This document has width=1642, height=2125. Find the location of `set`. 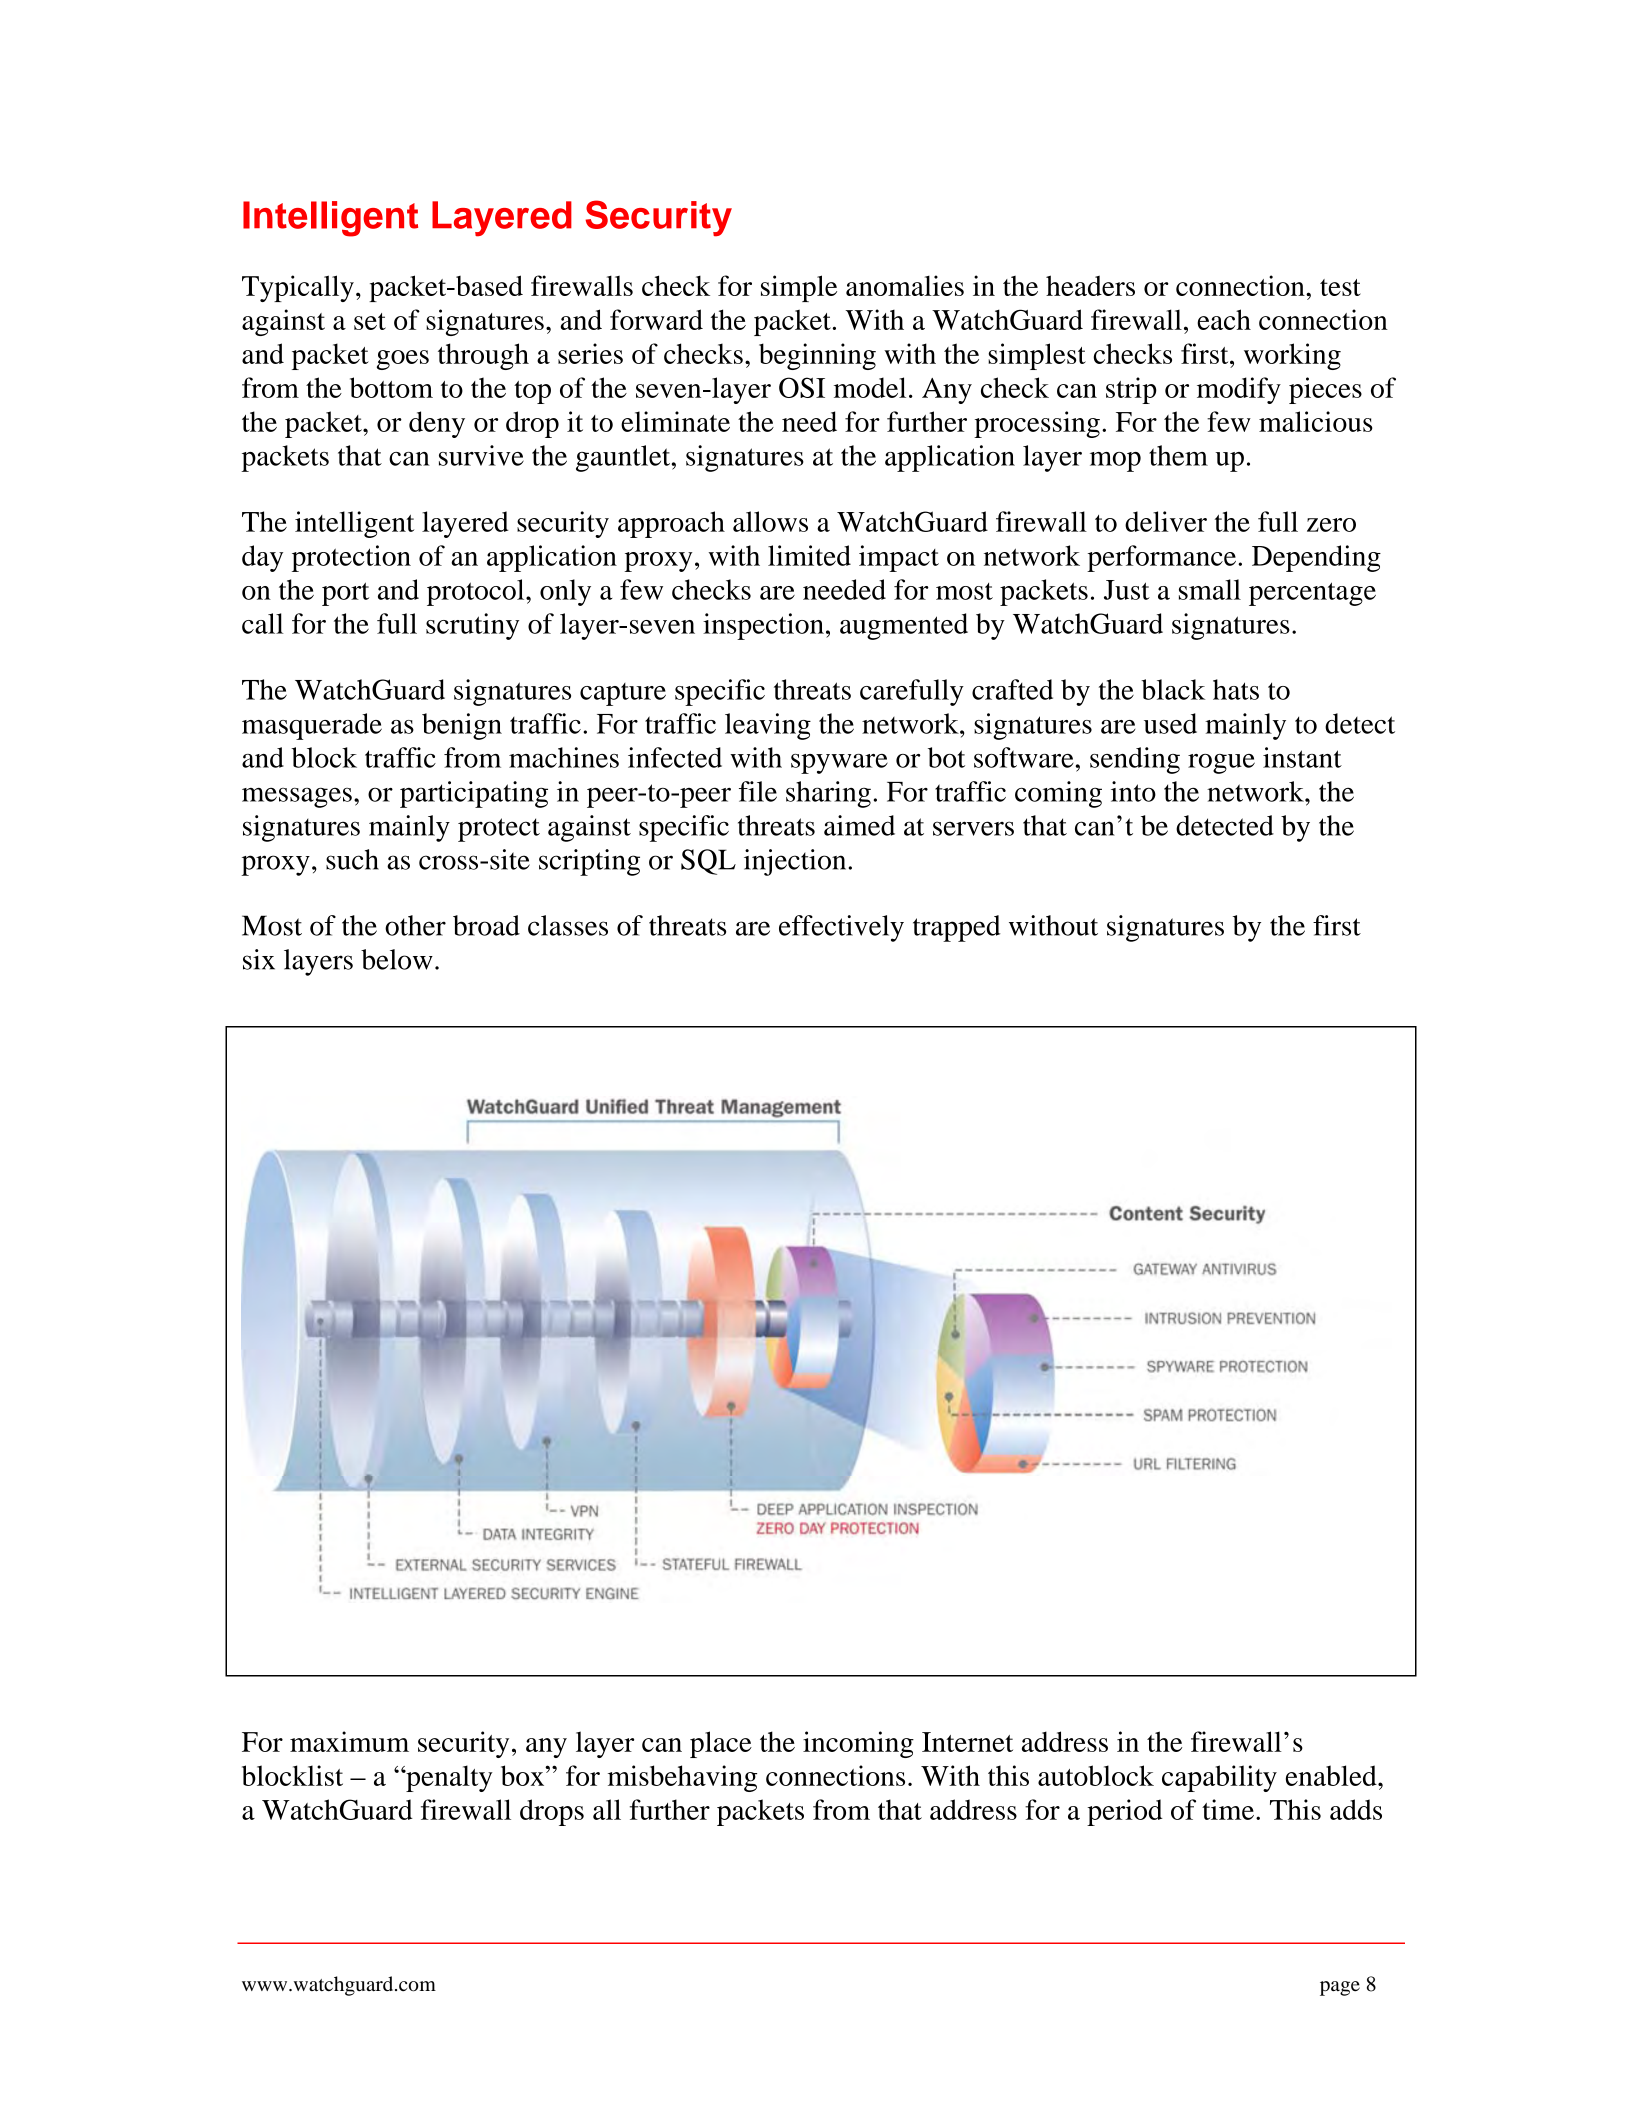

set is located at coordinates (370, 321).
